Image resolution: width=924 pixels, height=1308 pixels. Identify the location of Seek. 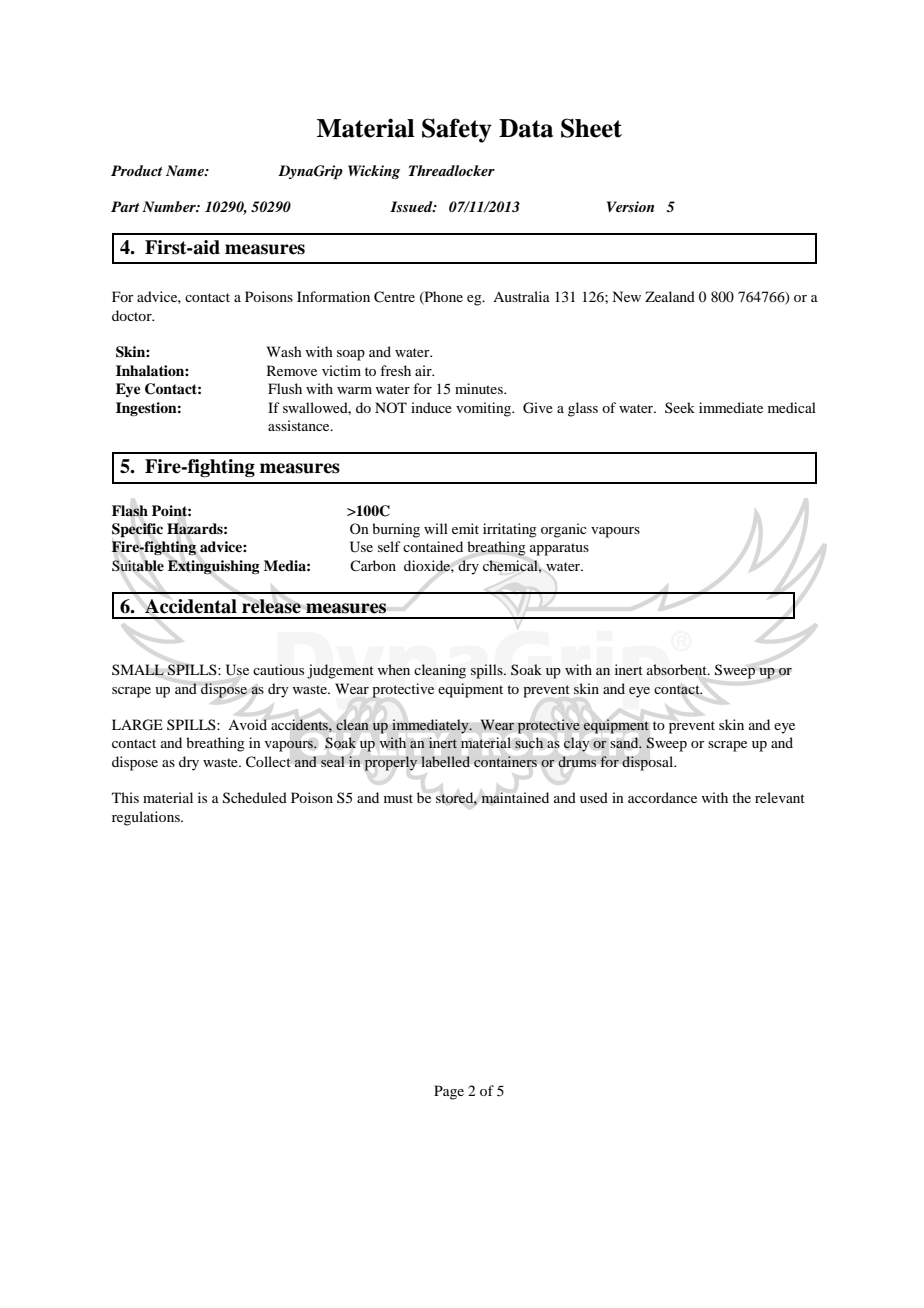
(680, 407).
